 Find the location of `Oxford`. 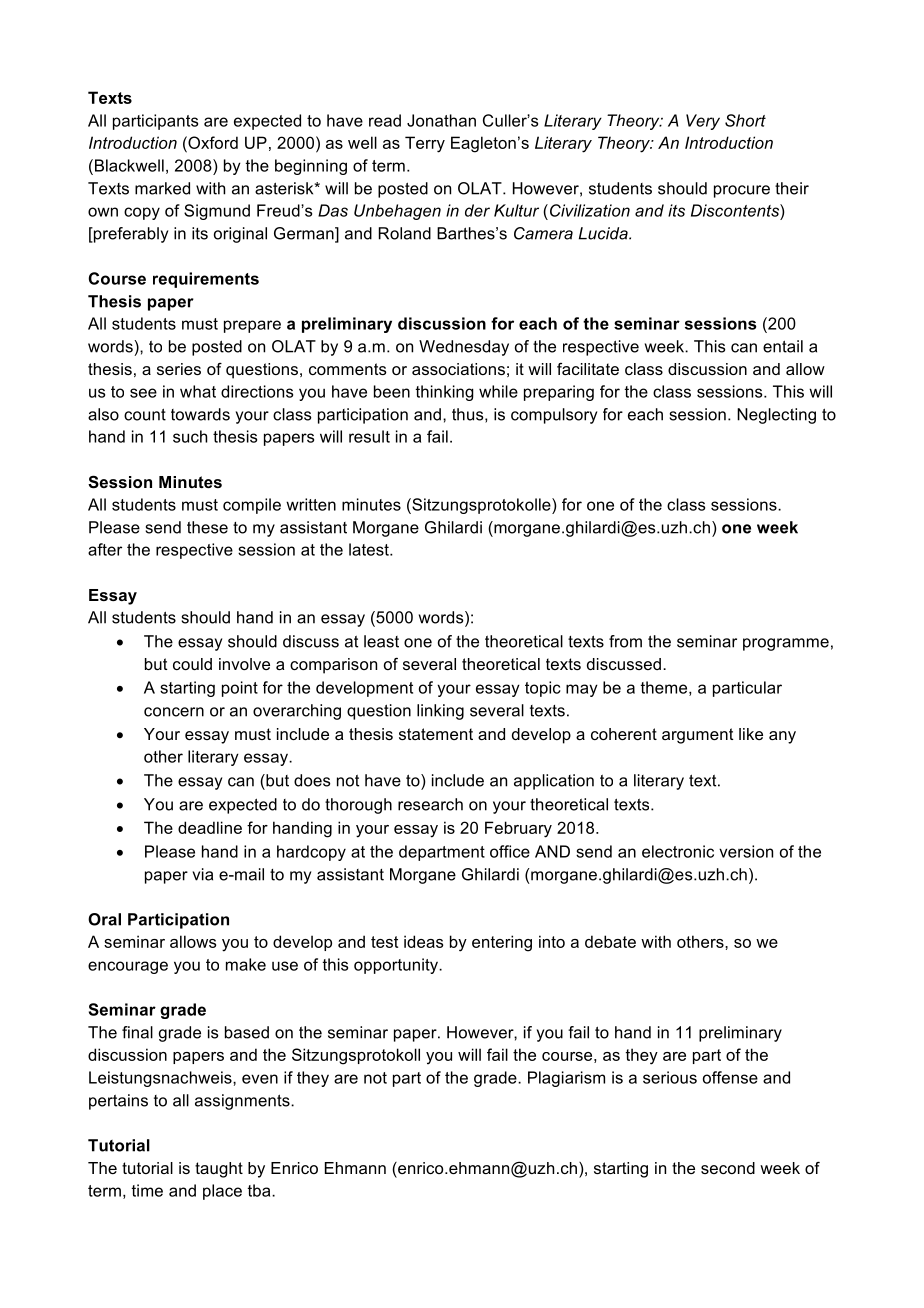

Oxford is located at coordinates (212, 142).
